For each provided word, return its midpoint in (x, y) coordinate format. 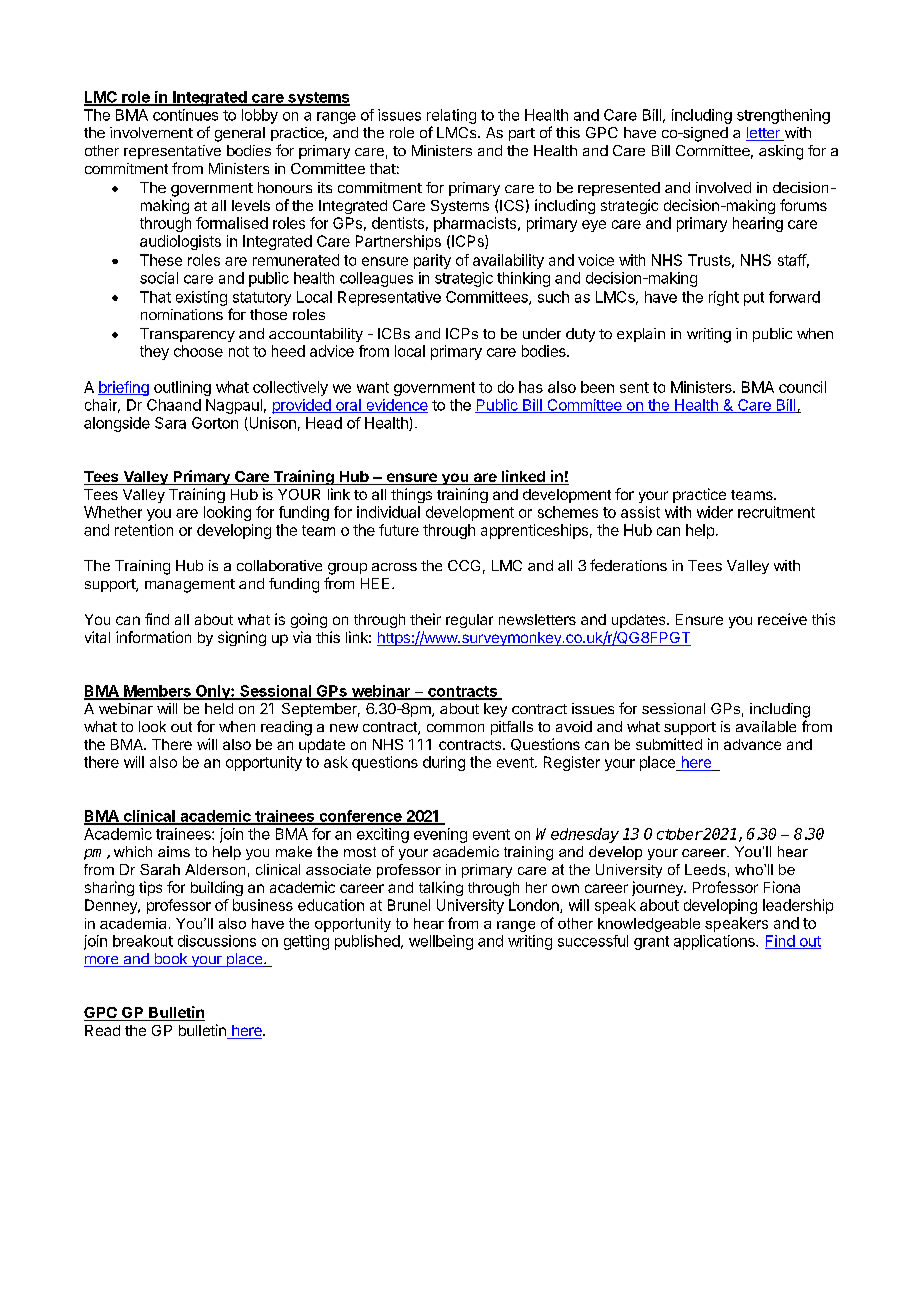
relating (451, 116)
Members (157, 692)
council (802, 387)
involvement (151, 132)
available (766, 726)
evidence (396, 406)
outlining (182, 388)
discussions (217, 941)
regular (469, 621)
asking (781, 152)
